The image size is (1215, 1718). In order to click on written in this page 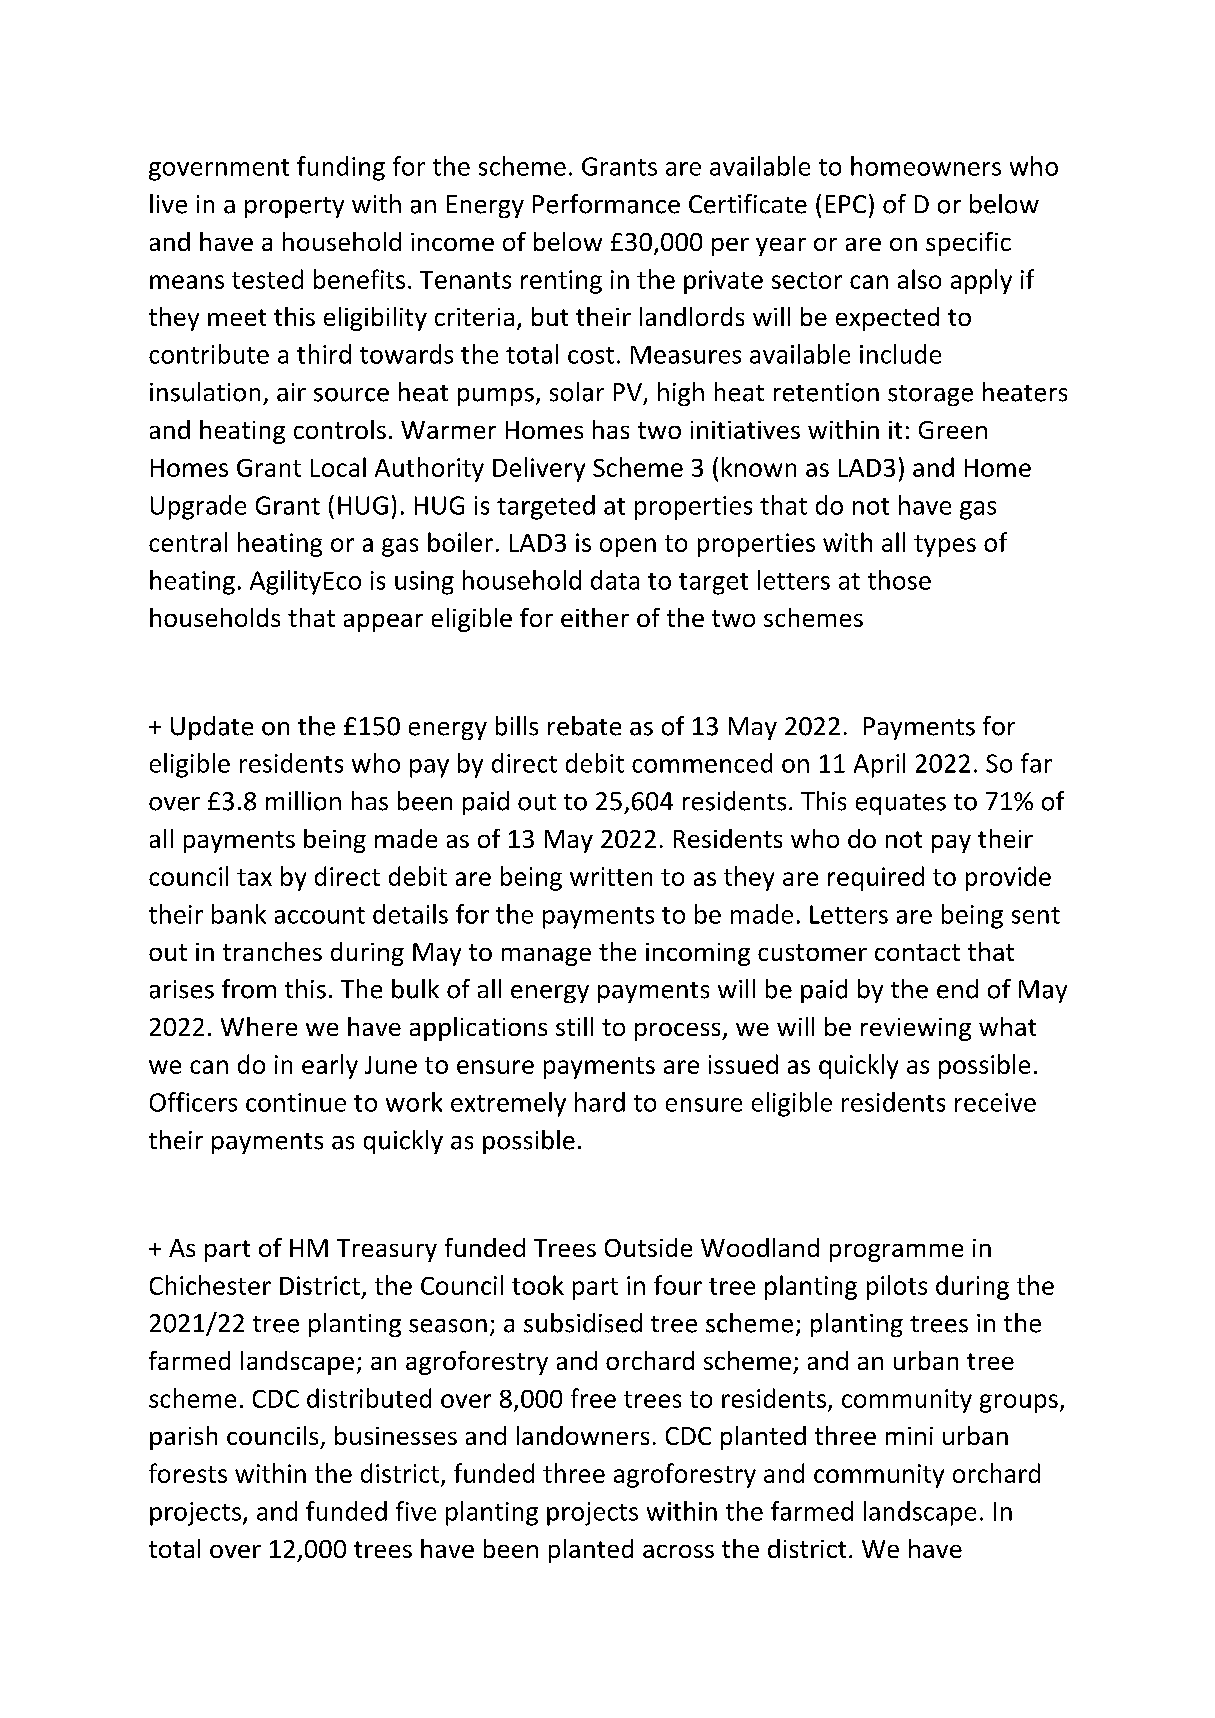, I will do `click(611, 876)`.
